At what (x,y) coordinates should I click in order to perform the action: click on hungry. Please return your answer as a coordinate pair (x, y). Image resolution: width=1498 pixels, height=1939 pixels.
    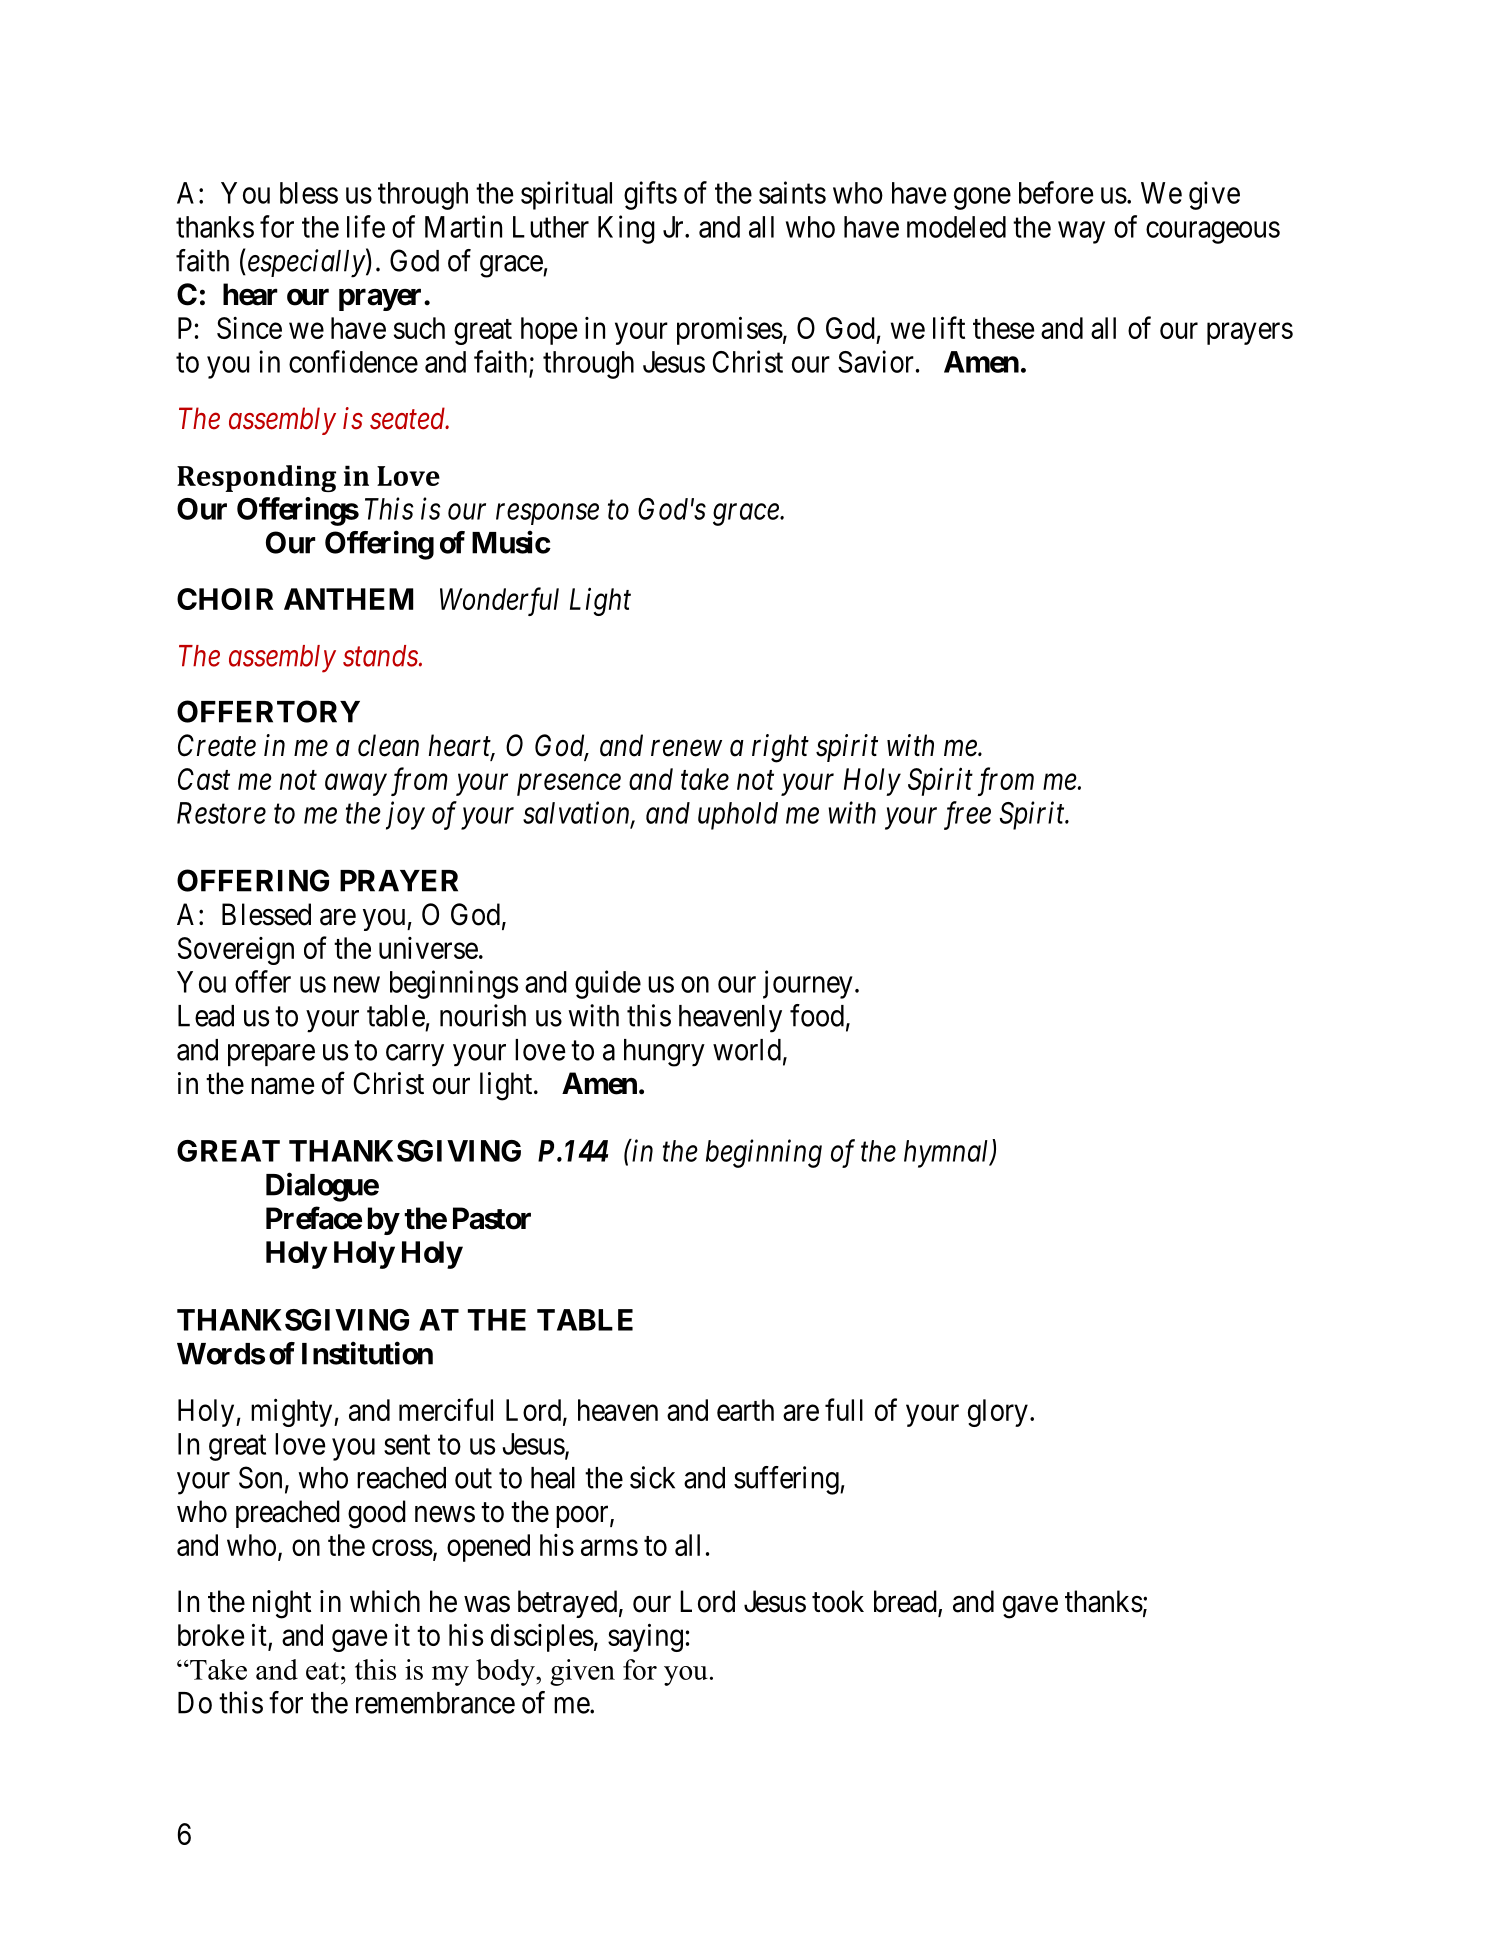
    Looking at the image, I should click on (664, 1053).
